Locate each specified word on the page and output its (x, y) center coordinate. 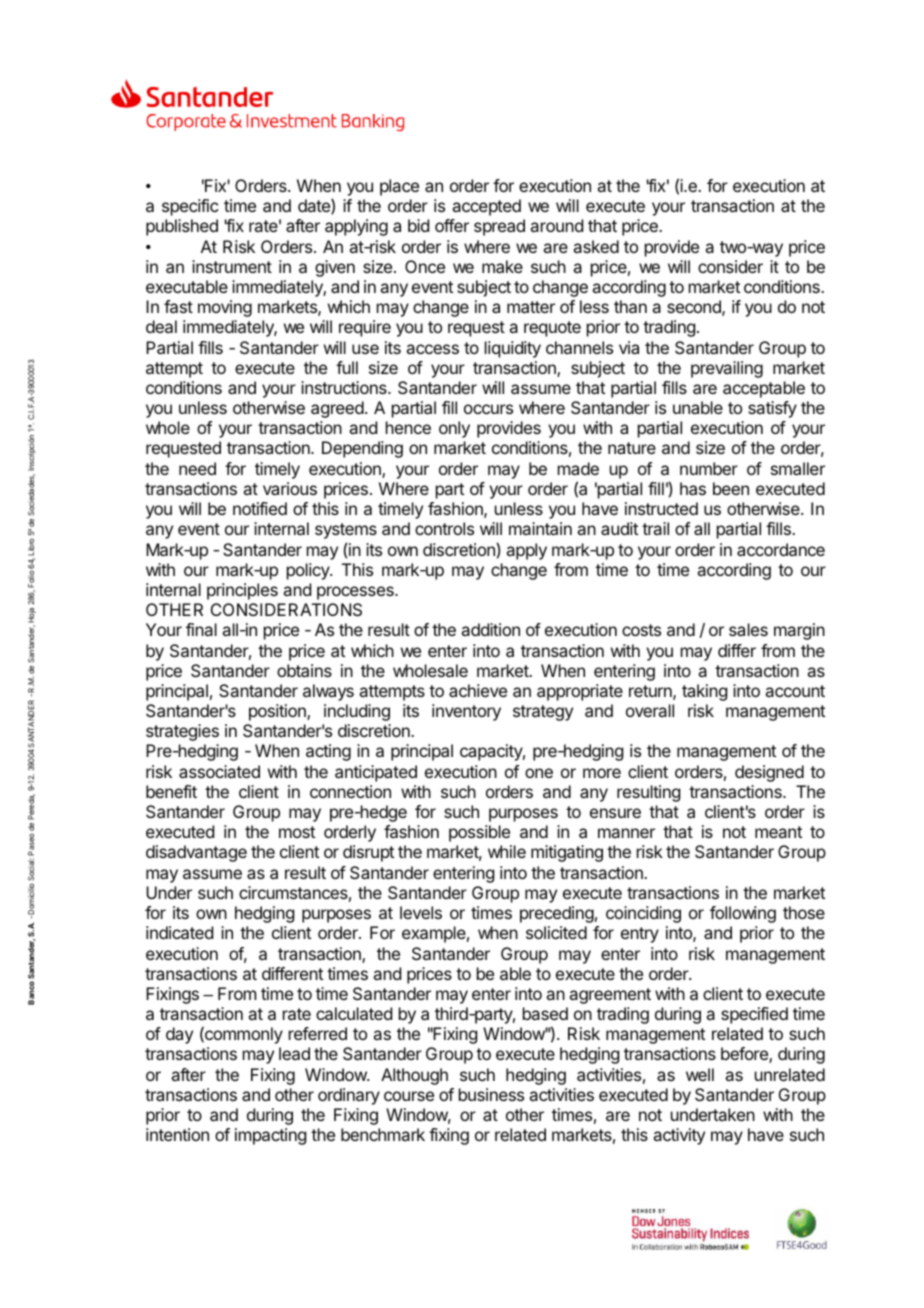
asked (596, 246)
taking (704, 692)
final (201, 629)
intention (177, 1134)
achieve (478, 690)
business (491, 1094)
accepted (486, 207)
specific (190, 207)
